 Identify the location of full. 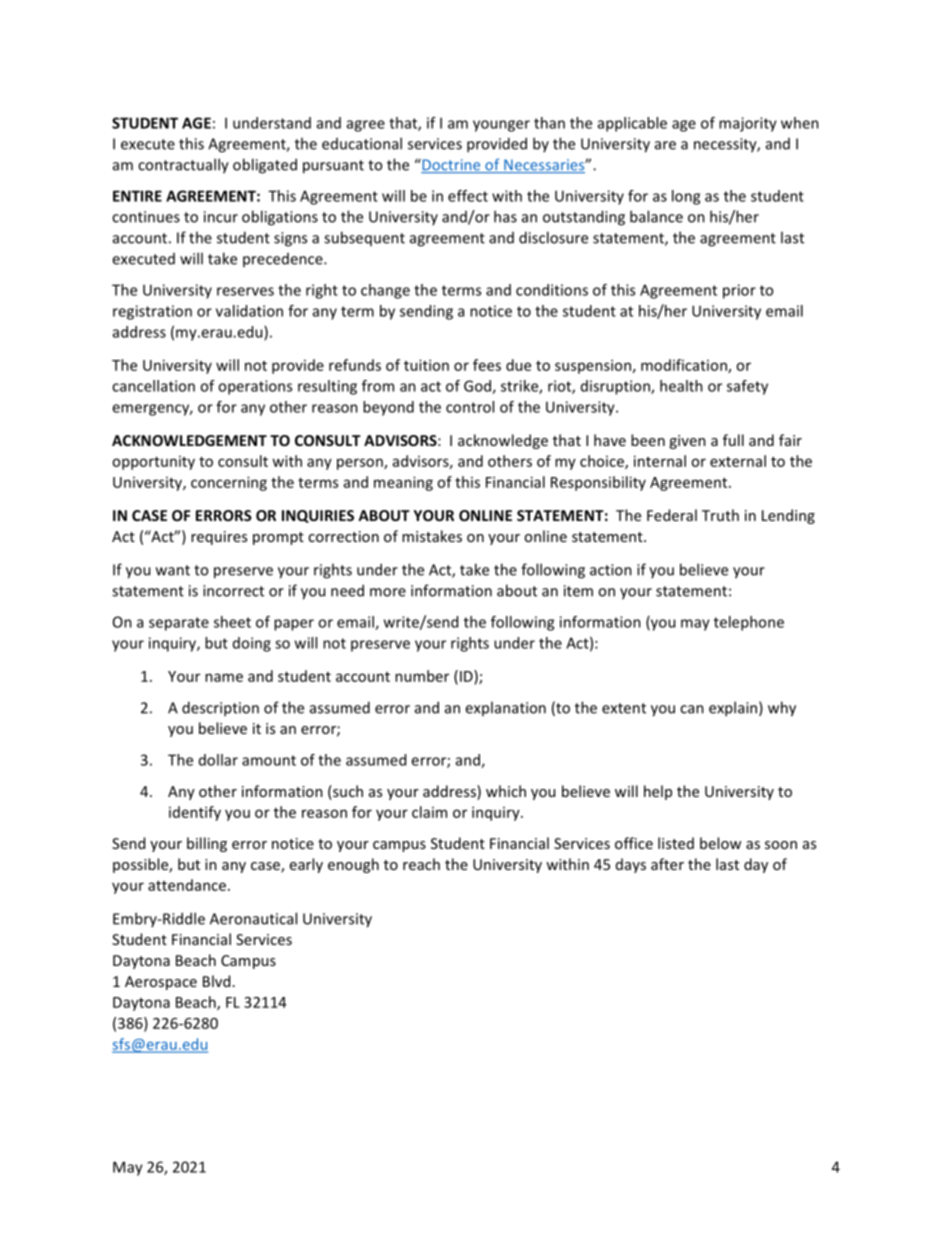
(733, 440).
